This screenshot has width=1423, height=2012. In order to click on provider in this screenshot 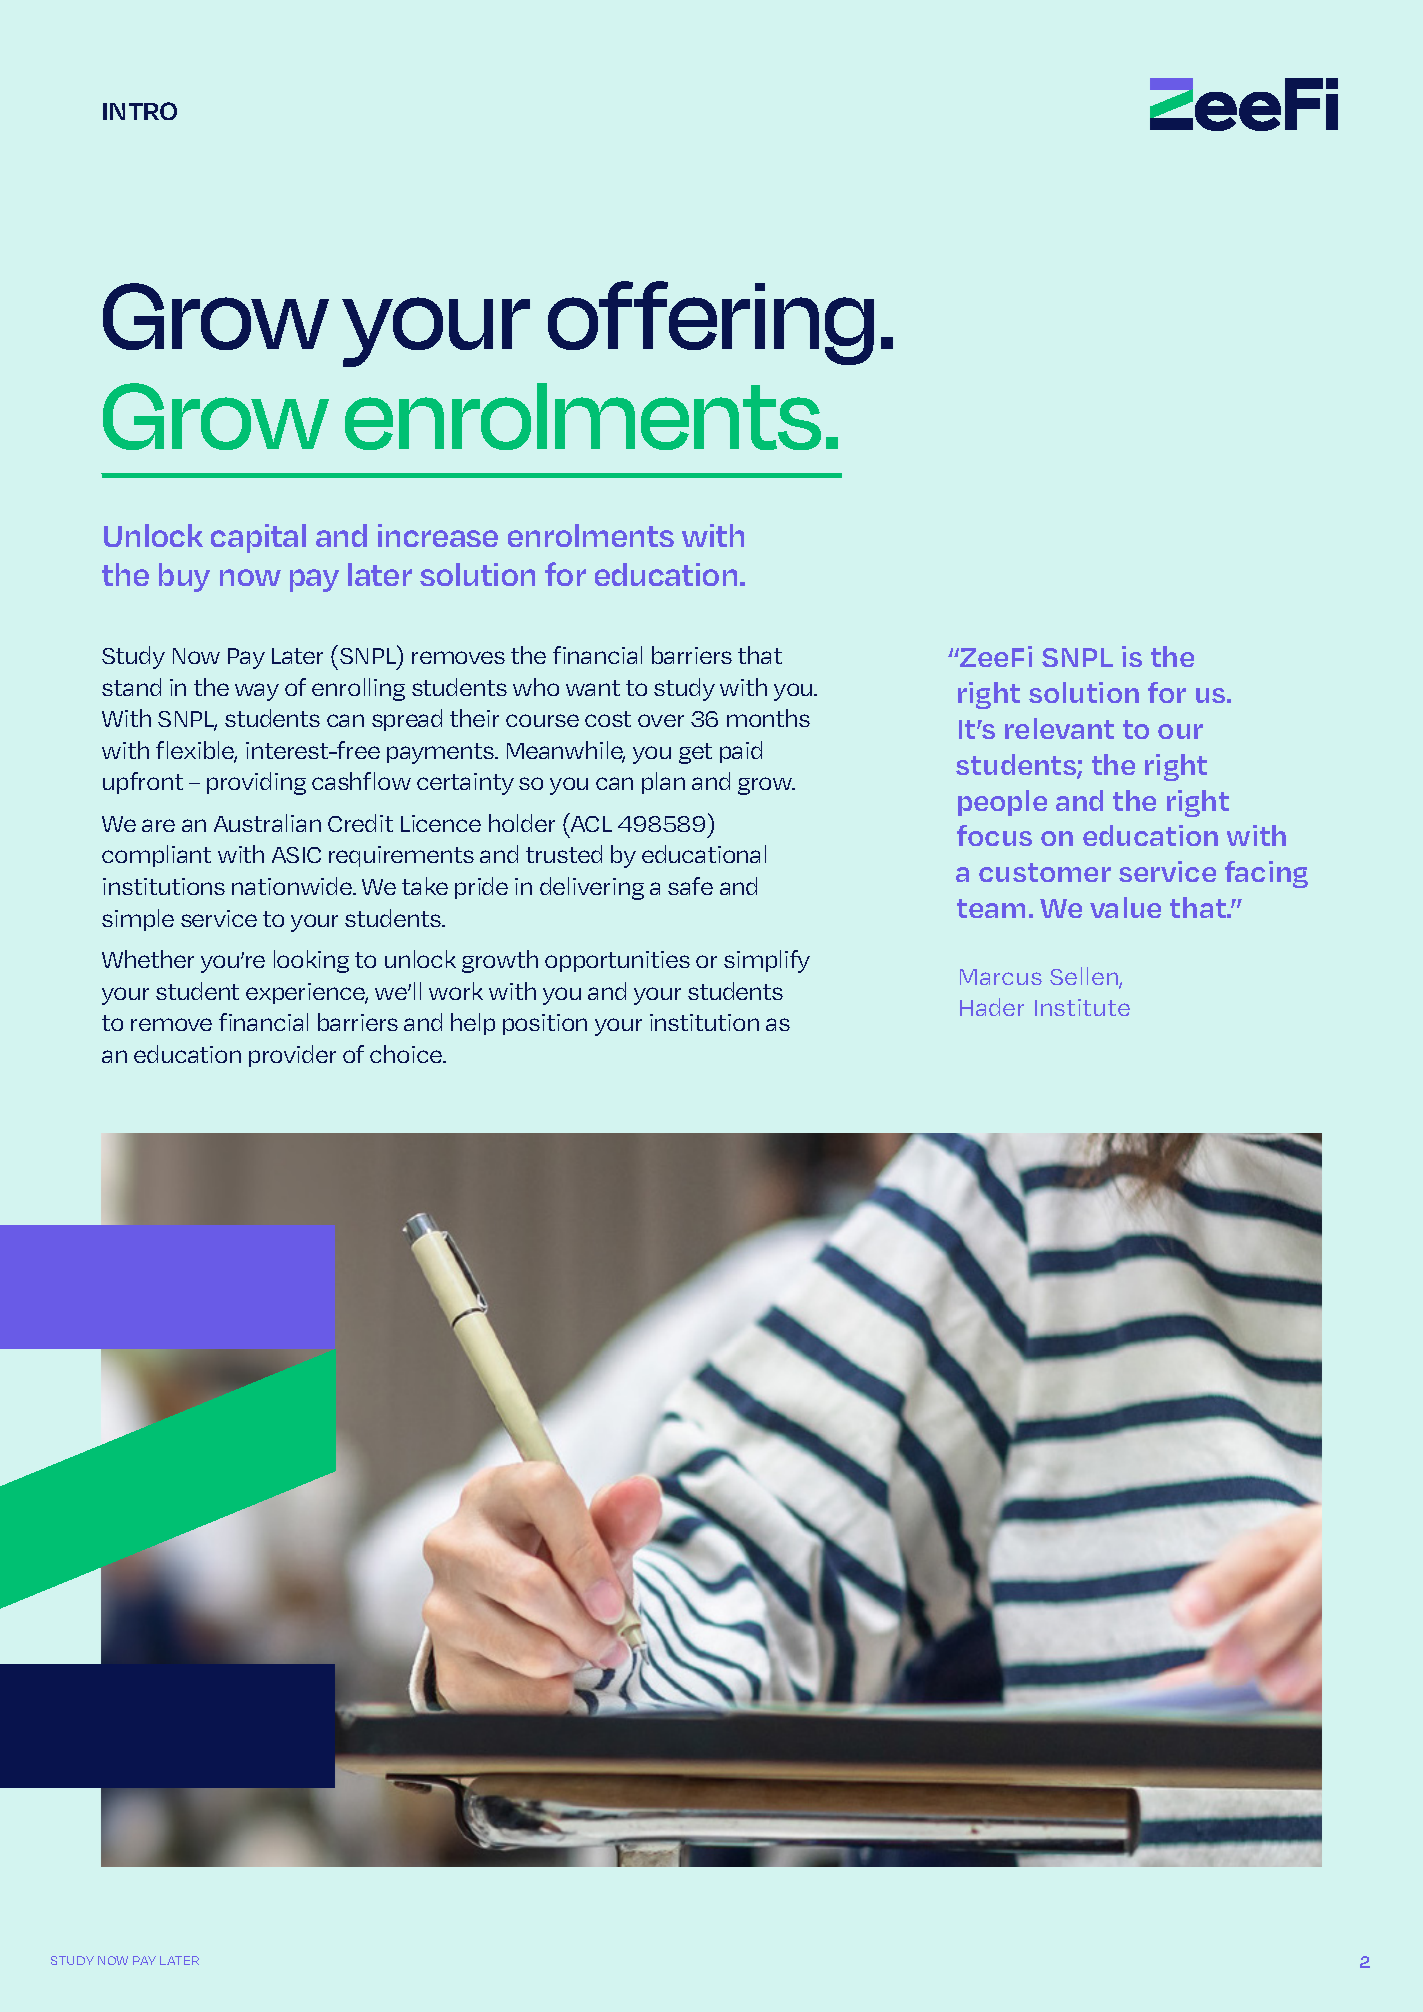, I will do `click(292, 1056)`.
